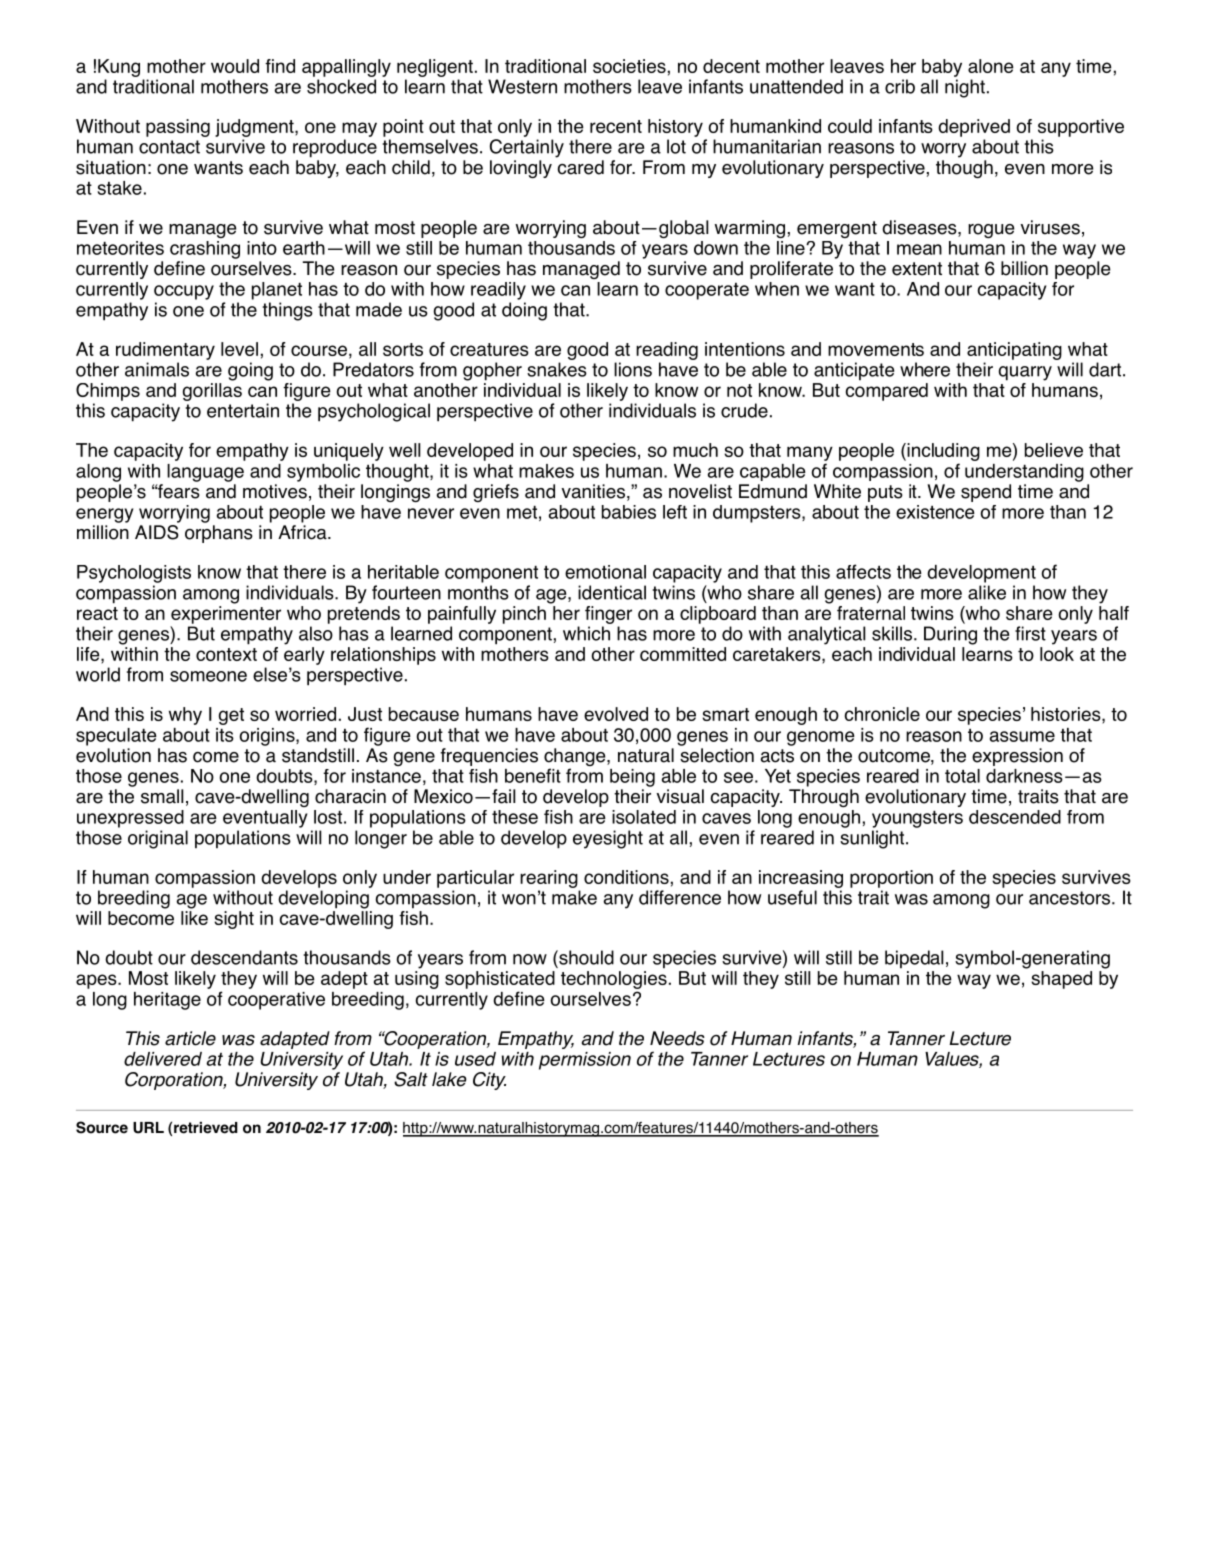  What do you see at coordinates (235, 66) in the image?
I see `would` at bounding box center [235, 66].
